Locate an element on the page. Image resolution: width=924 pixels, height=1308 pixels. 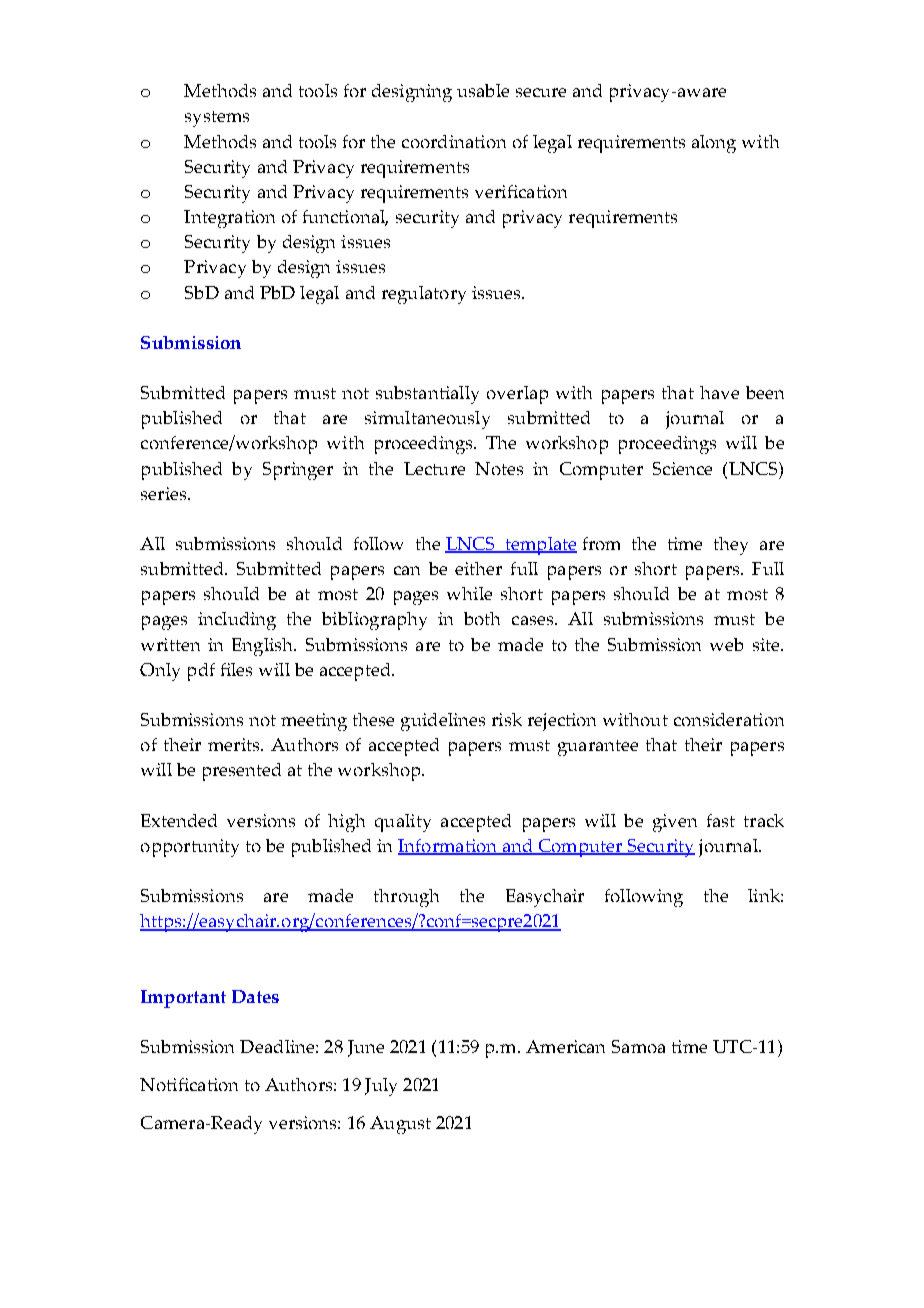
Springer is located at coordinates (298, 471).
